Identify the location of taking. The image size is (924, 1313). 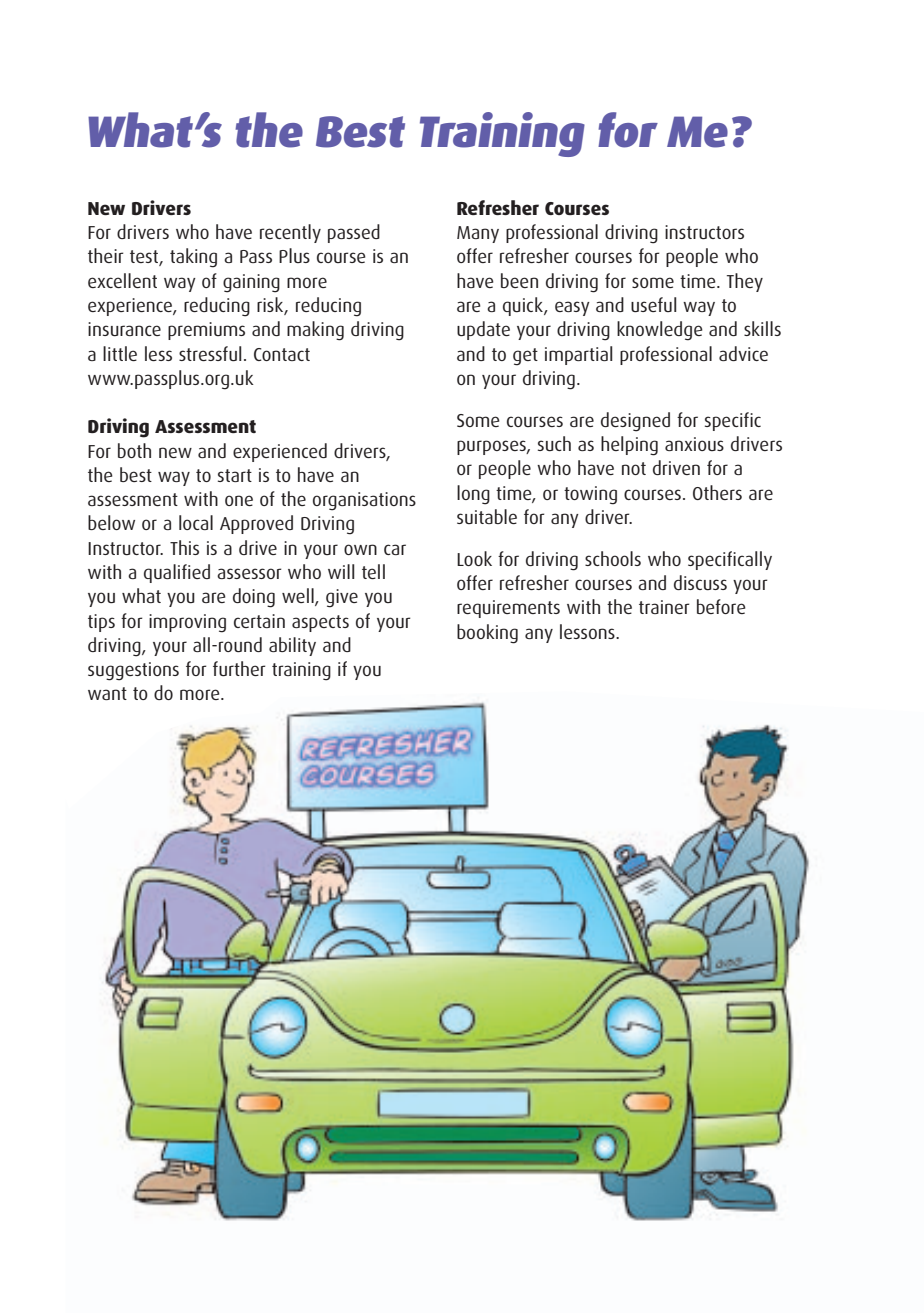
(193, 258).
